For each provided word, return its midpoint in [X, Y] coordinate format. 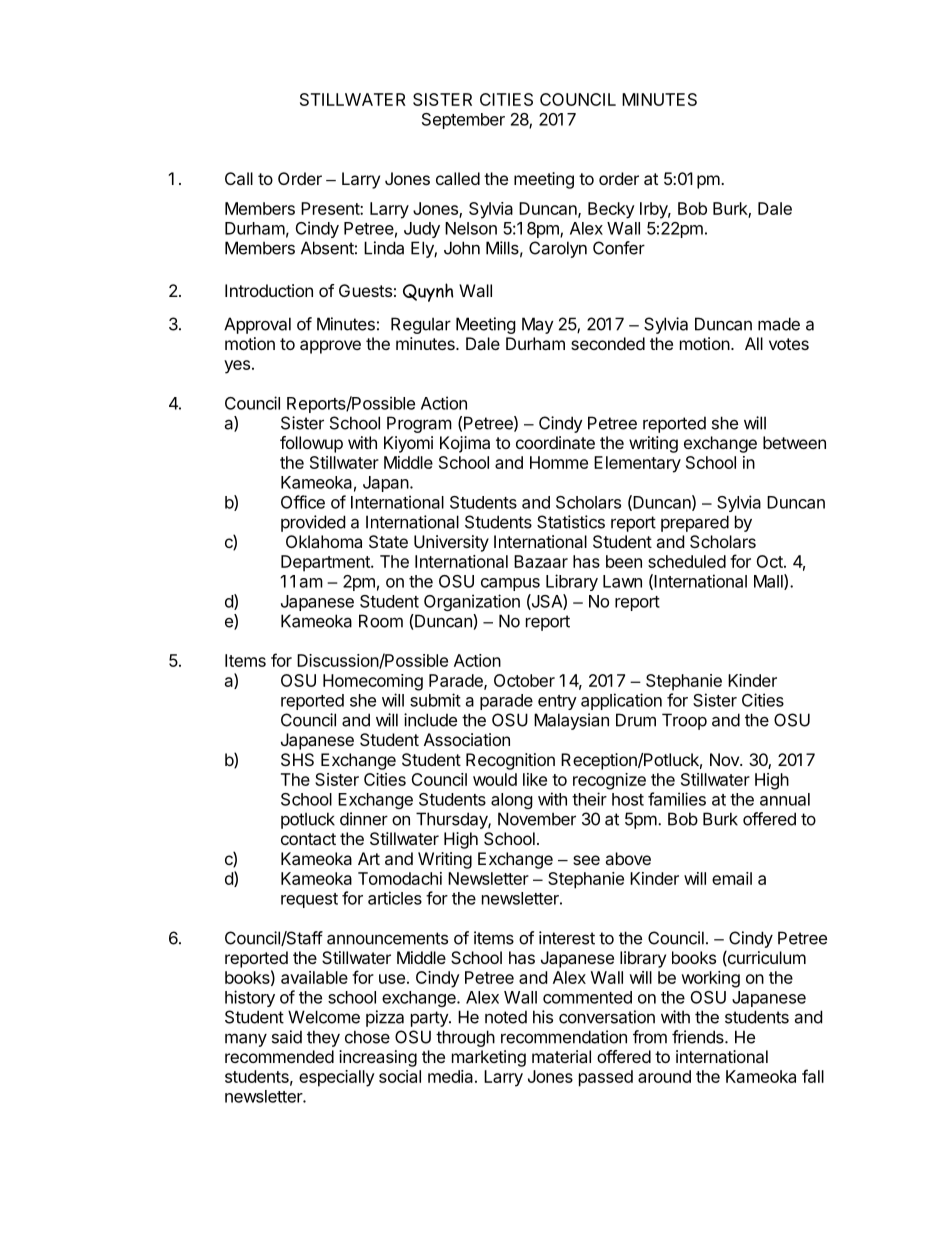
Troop [684, 721]
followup [311, 444]
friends [699, 1037]
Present [331, 208]
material [561, 1056]
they [323, 1038]
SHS [297, 759]
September [463, 121]
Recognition [510, 761]
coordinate [555, 442]
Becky [611, 210]
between [794, 442]
